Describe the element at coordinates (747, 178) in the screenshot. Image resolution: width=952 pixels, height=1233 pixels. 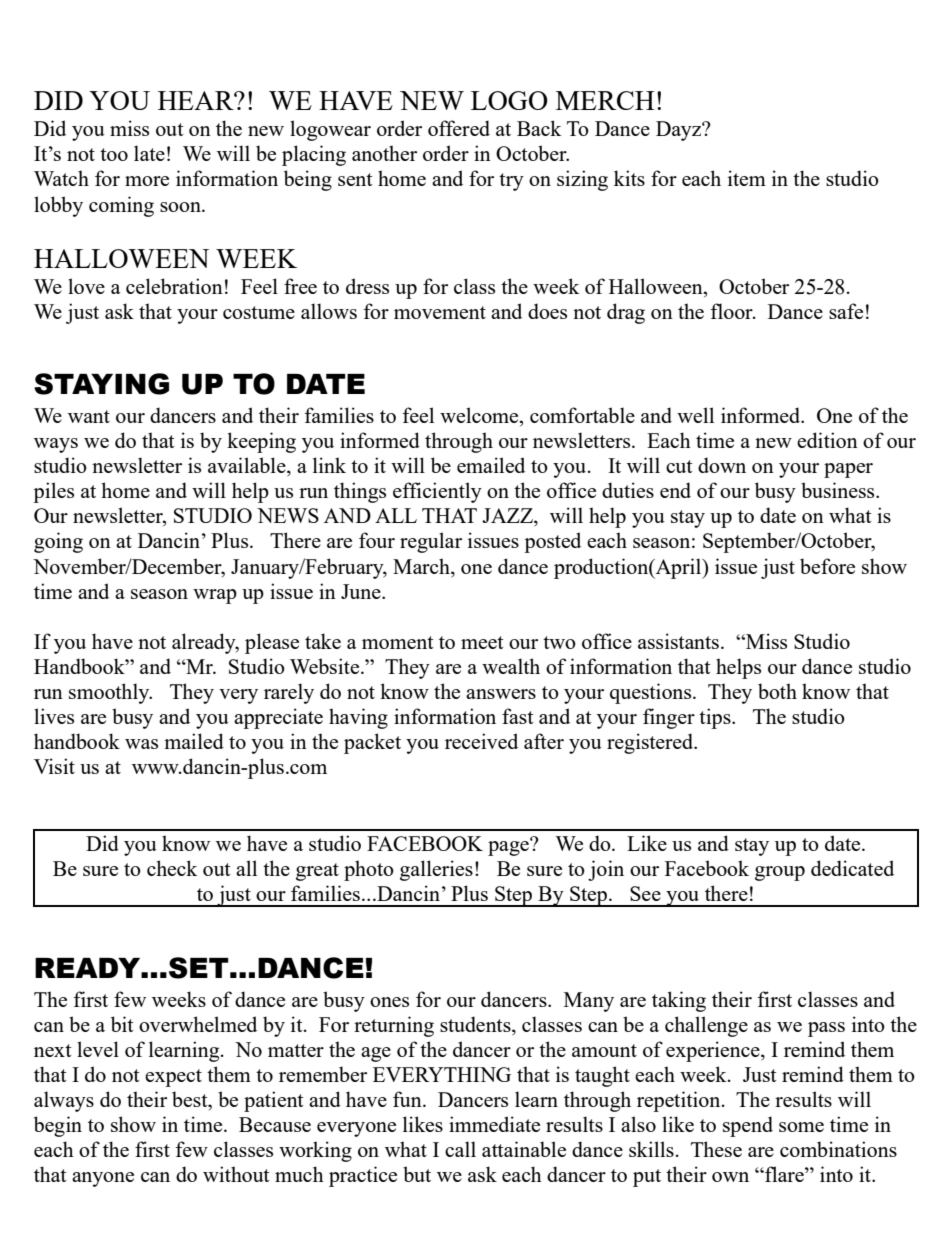
I see `item` at that location.
